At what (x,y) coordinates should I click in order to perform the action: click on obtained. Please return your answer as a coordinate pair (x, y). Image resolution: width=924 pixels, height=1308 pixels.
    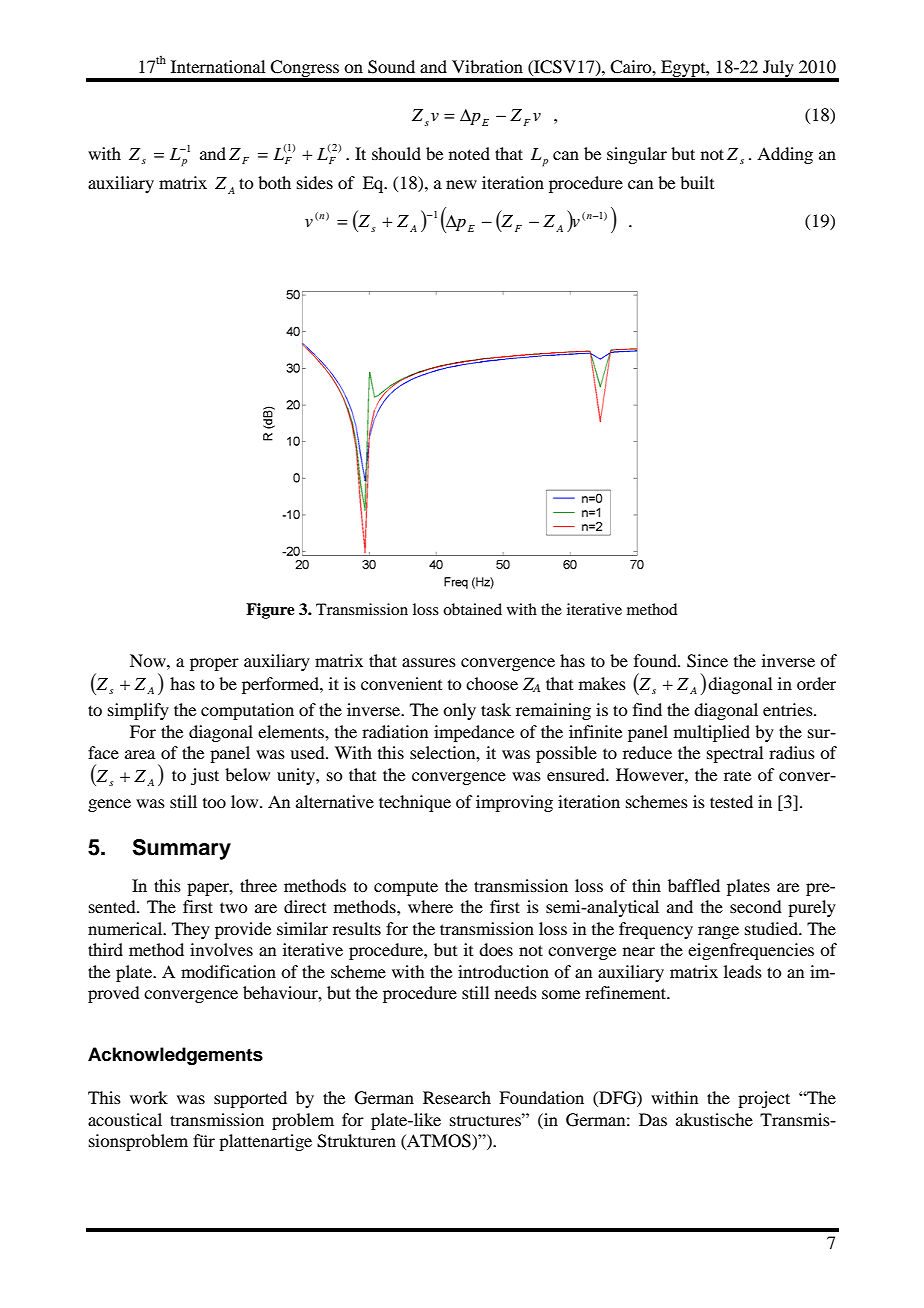
    Looking at the image, I should click on (472, 609).
